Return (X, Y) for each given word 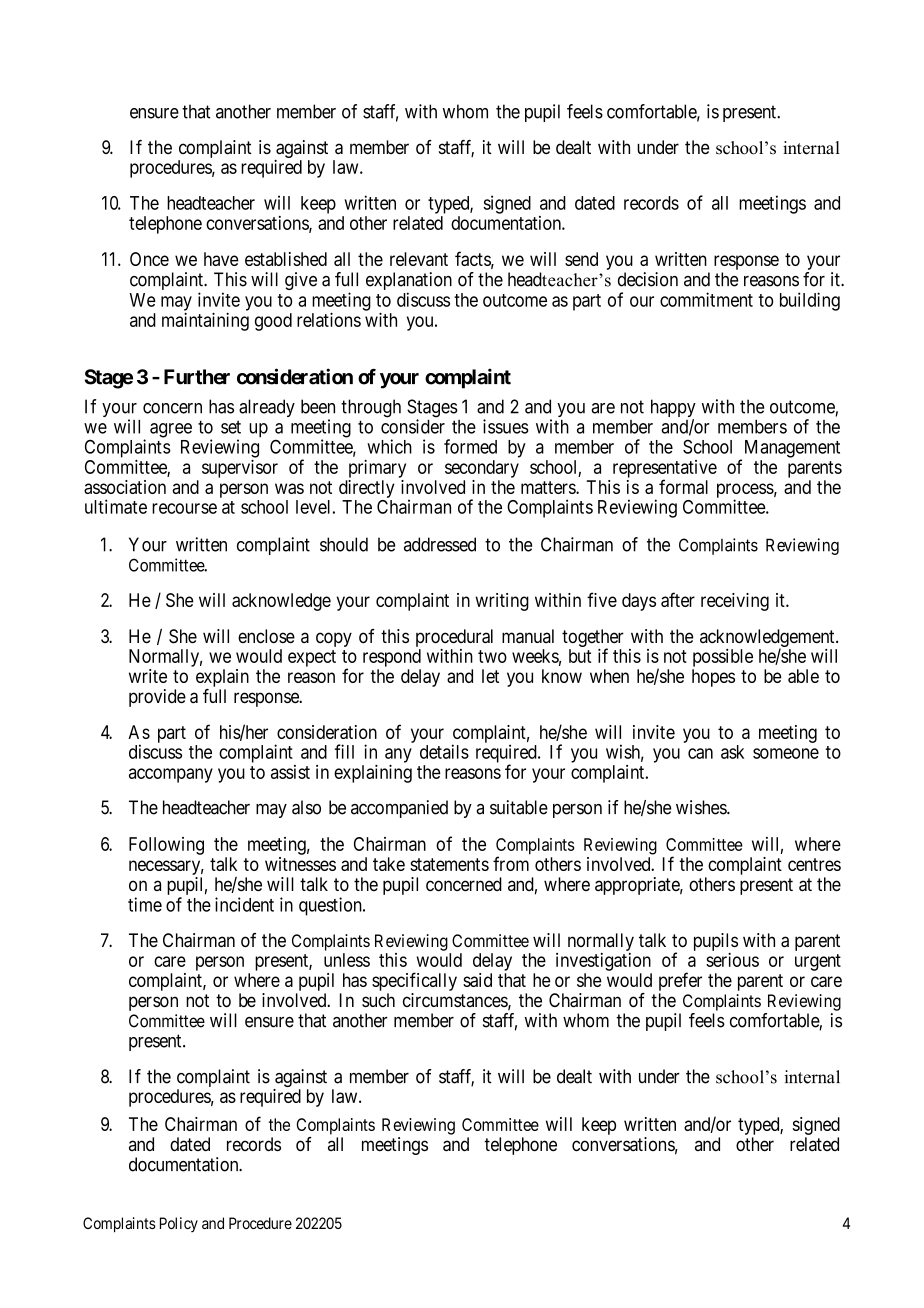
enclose (266, 636)
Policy (179, 1224)
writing (502, 602)
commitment (706, 299)
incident (244, 904)
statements (449, 864)
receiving (735, 602)
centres (814, 864)
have (221, 259)
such (378, 1000)
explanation (409, 282)
